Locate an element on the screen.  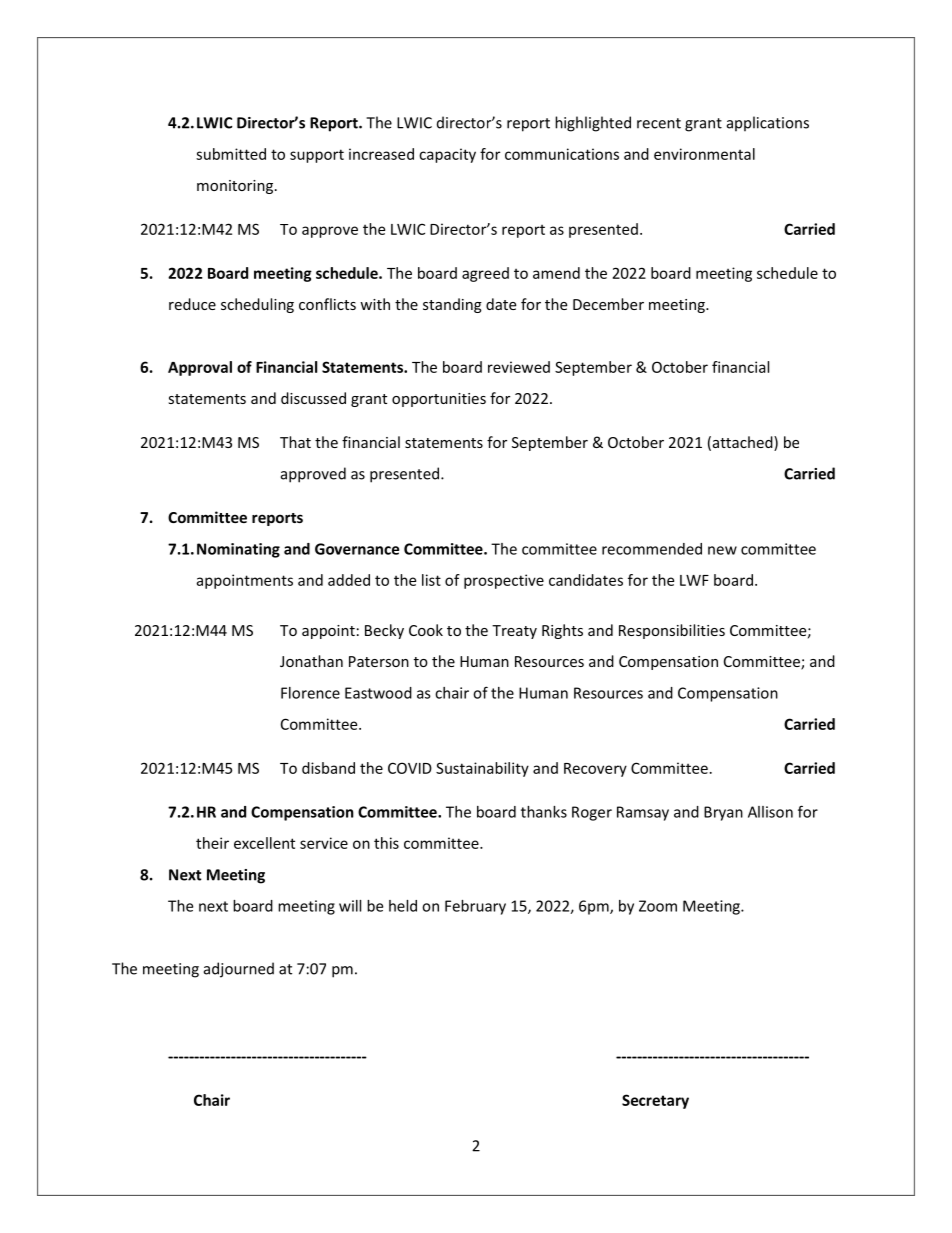
capacity is located at coordinates (447, 155).
